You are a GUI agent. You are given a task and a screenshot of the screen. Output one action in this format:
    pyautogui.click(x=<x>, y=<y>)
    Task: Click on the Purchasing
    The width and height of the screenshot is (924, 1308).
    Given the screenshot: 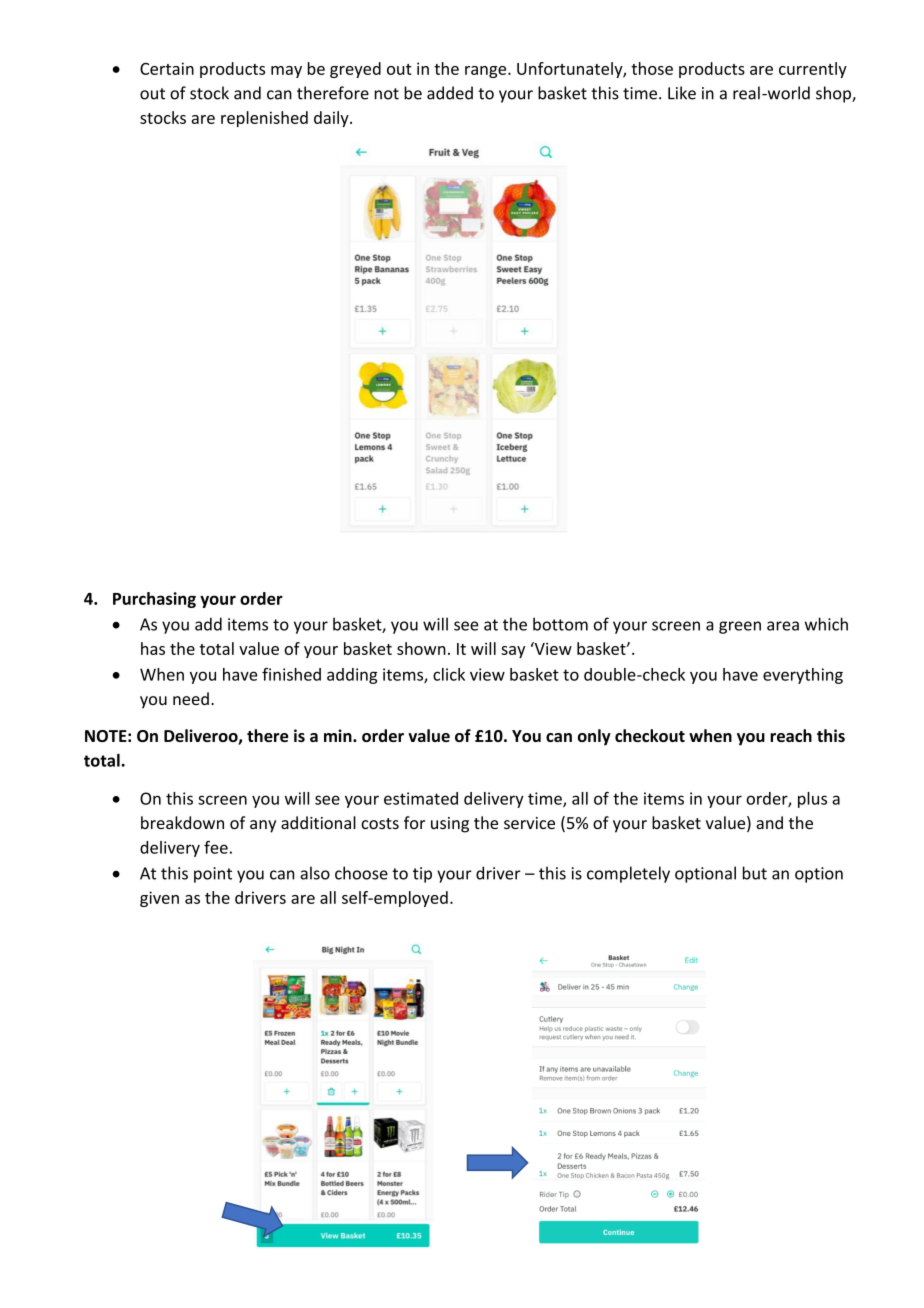 What is the action you would take?
    pyautogui.click(x=154, y=600)
